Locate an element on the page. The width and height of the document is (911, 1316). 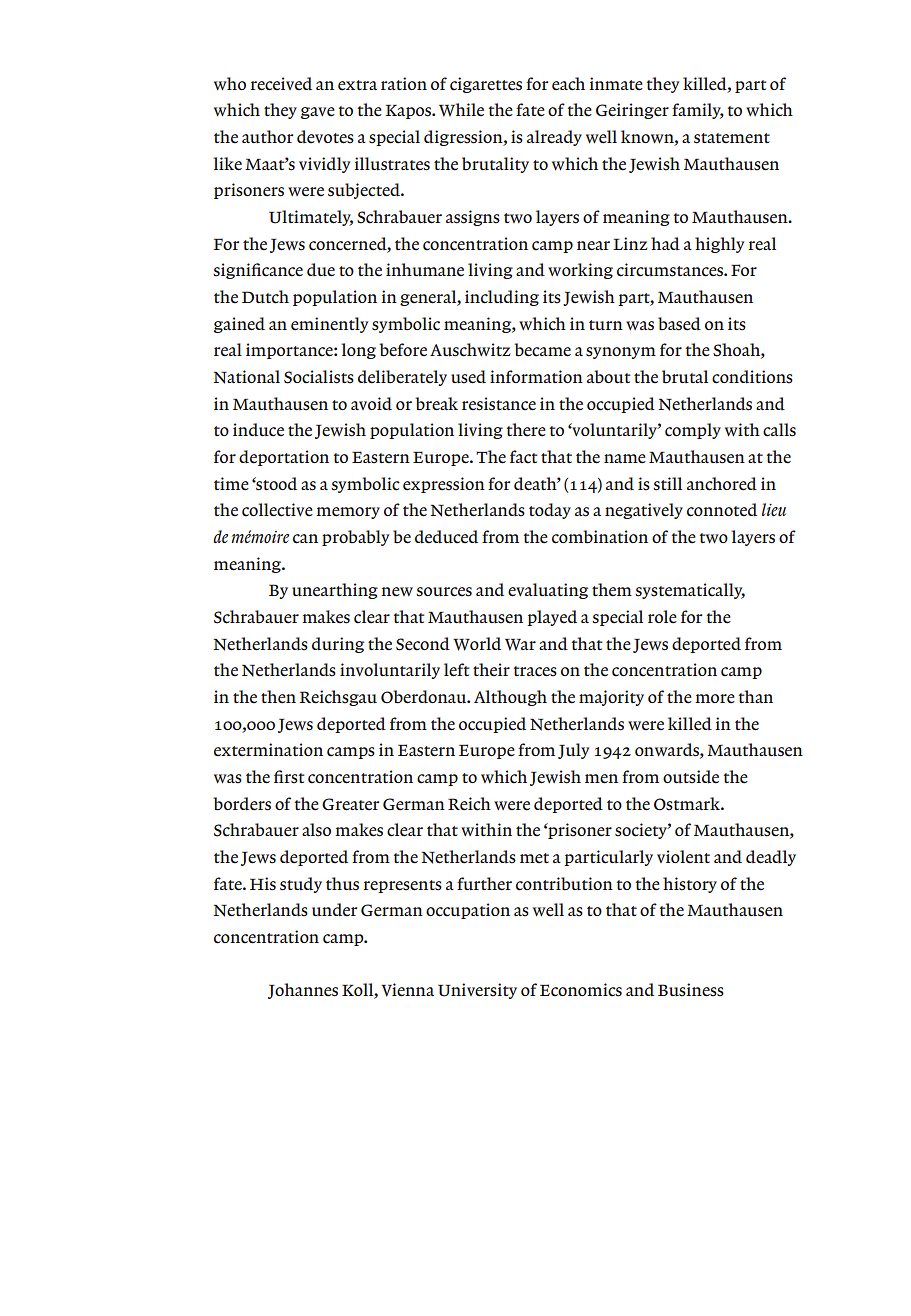
connoted is located at coordinates (722, 510).
